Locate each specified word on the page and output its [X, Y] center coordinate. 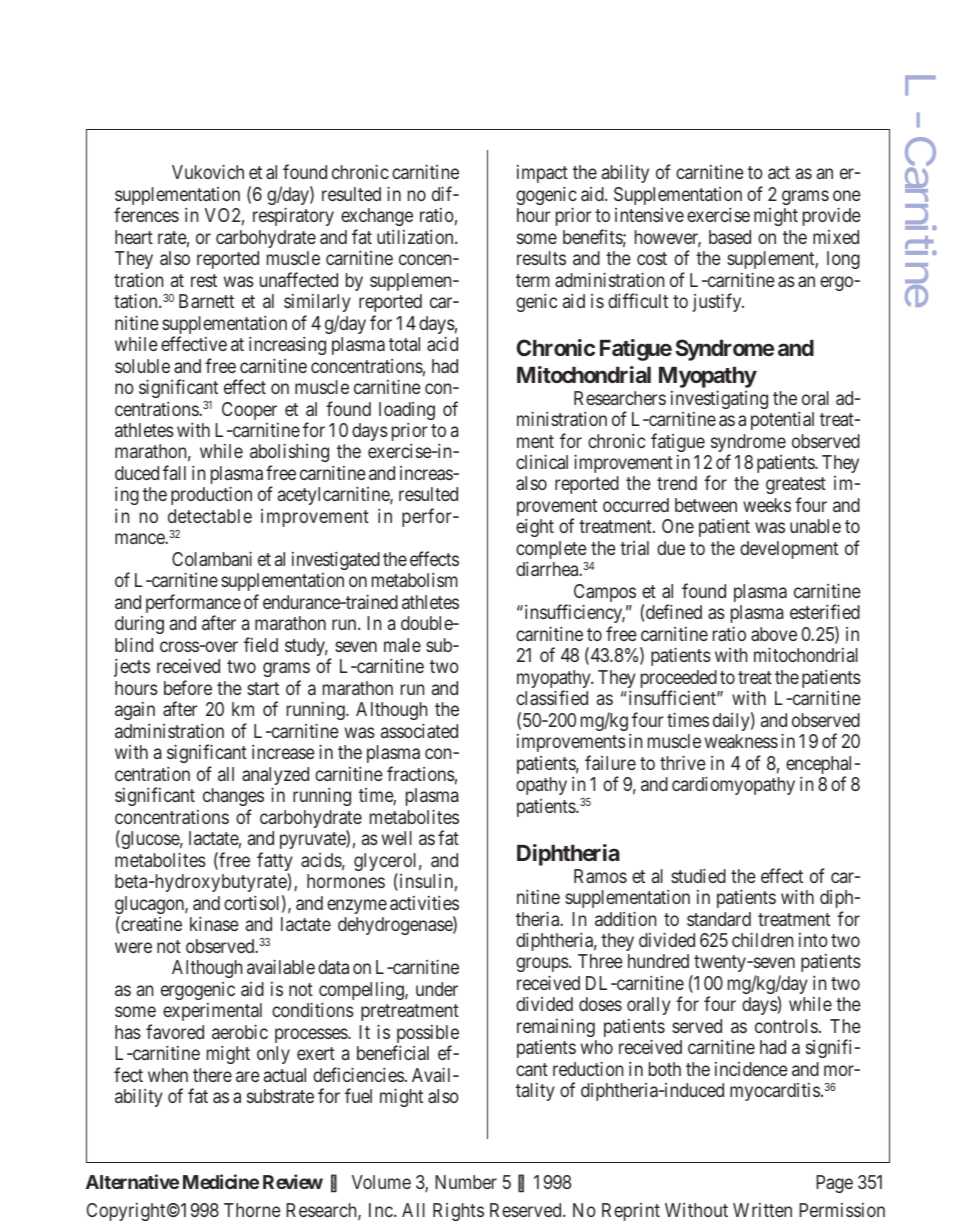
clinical [542, 461]
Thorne [252, 1210]
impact [542, 174]
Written [762, 1210]
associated [419, 730]
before [188, 687]
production [211, 495]
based [730, 237]
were [133, 947]
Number [466, 1182]
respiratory [293, 216]
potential [782, 420]
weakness [741, 741]
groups [542, 967]
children [762, 939]
